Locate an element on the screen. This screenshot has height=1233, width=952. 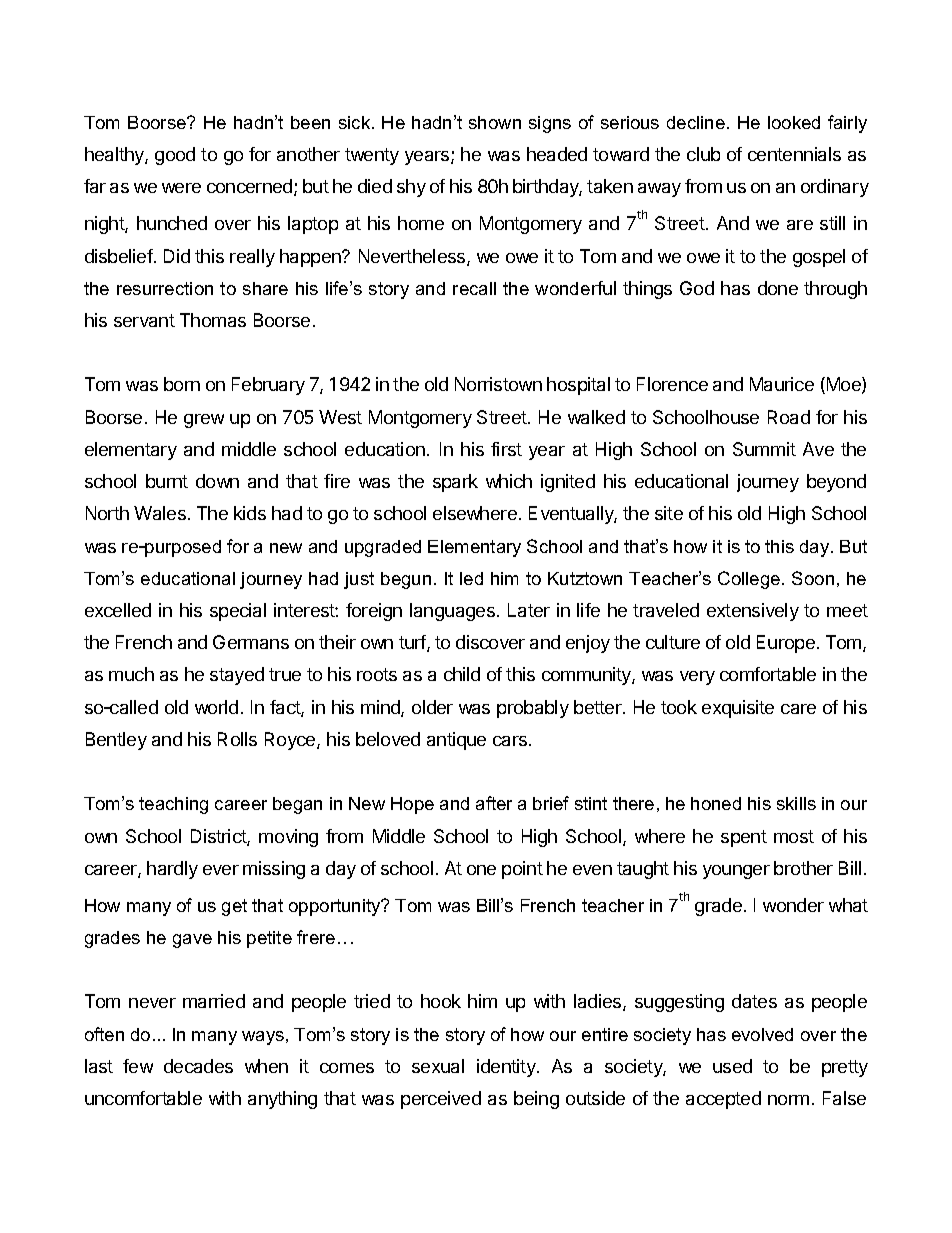
sexual is located at coordinates (438, 1066).
